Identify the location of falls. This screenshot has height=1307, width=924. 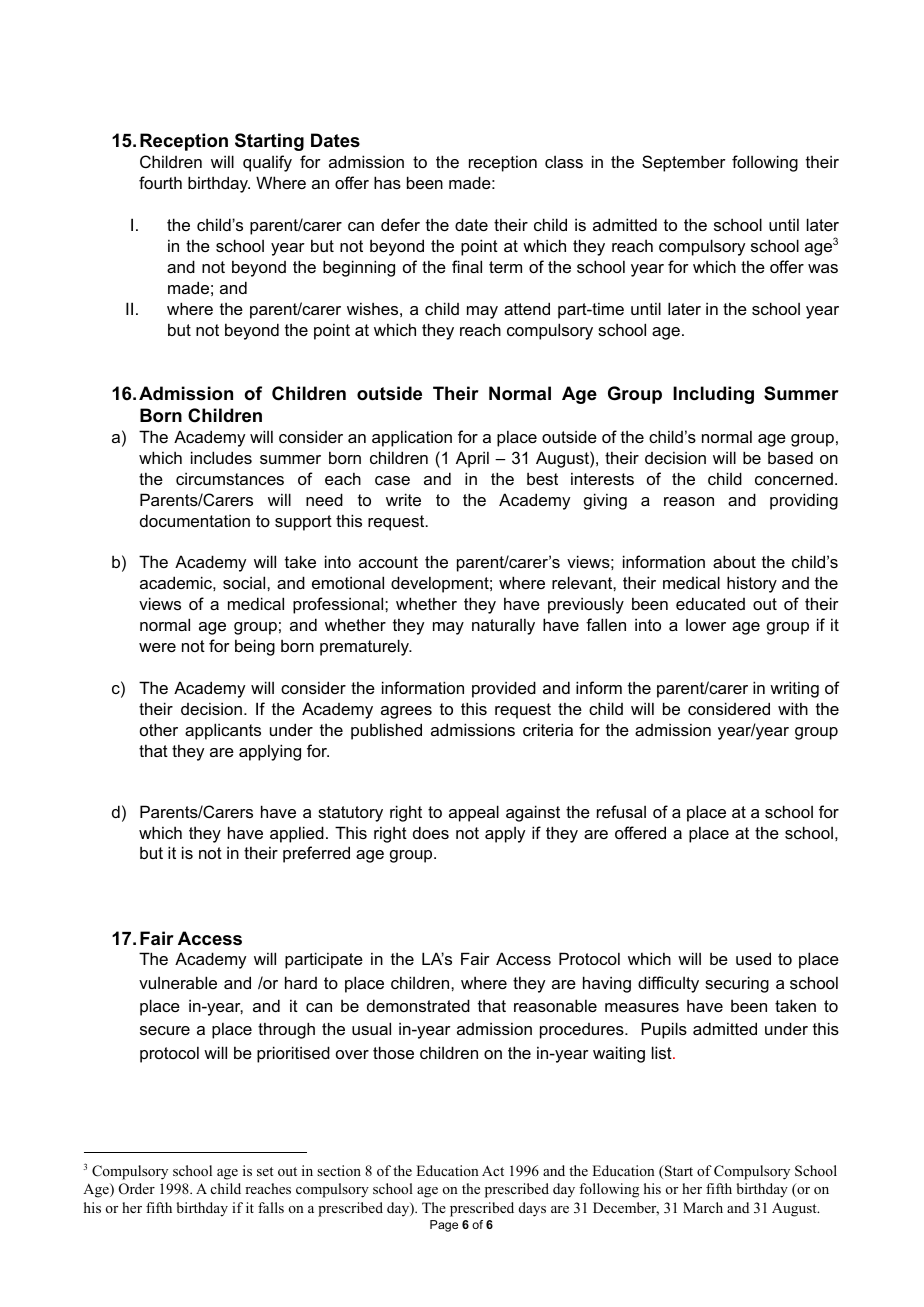
(271, 1207).
